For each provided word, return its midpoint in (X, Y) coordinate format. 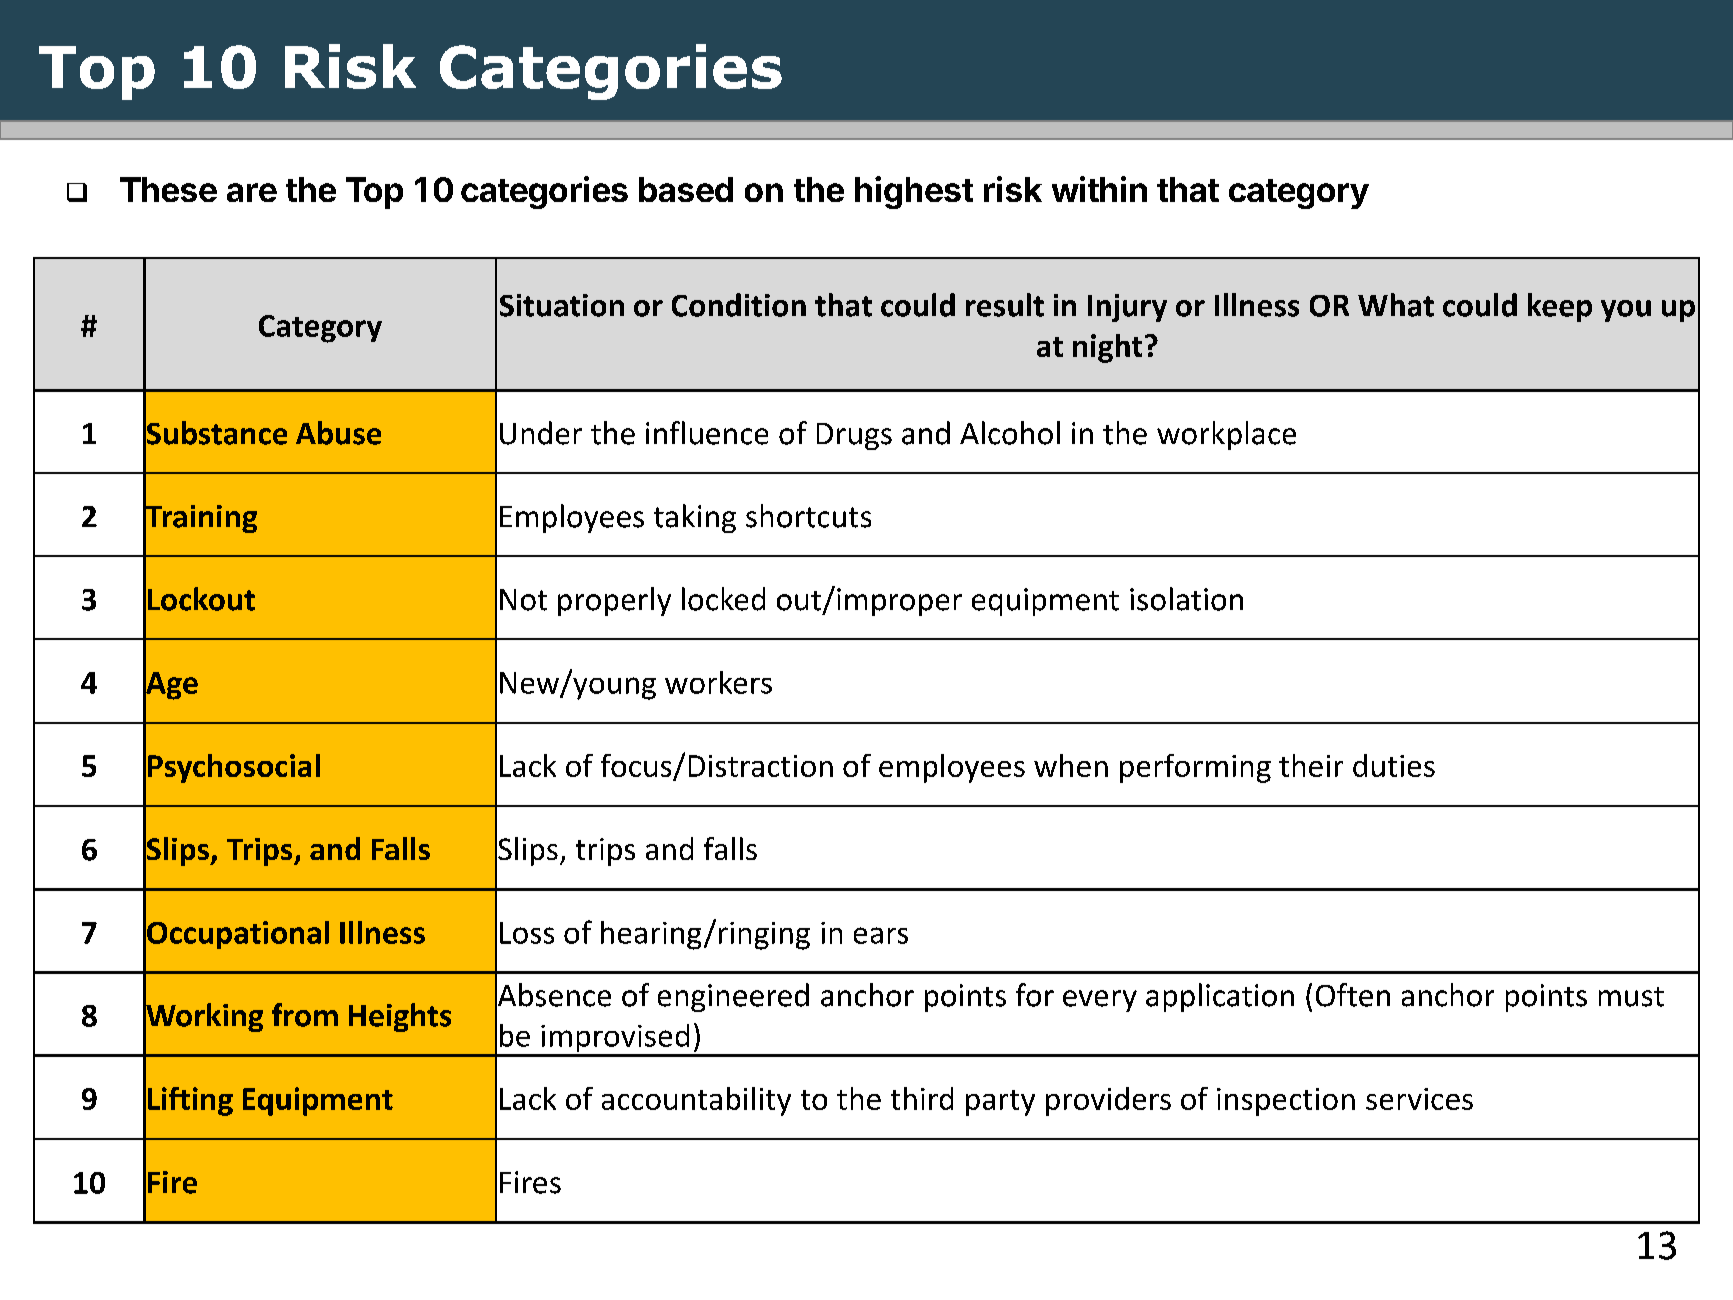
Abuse (338, 433)
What (1396, 305)
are (252, 192)
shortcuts (808, 516)
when (1071, 765)
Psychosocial (234, 768)
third (922, 1098)
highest (914, 192)
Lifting (190, 1101)
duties (1394, 765)
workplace (1226, 435)
